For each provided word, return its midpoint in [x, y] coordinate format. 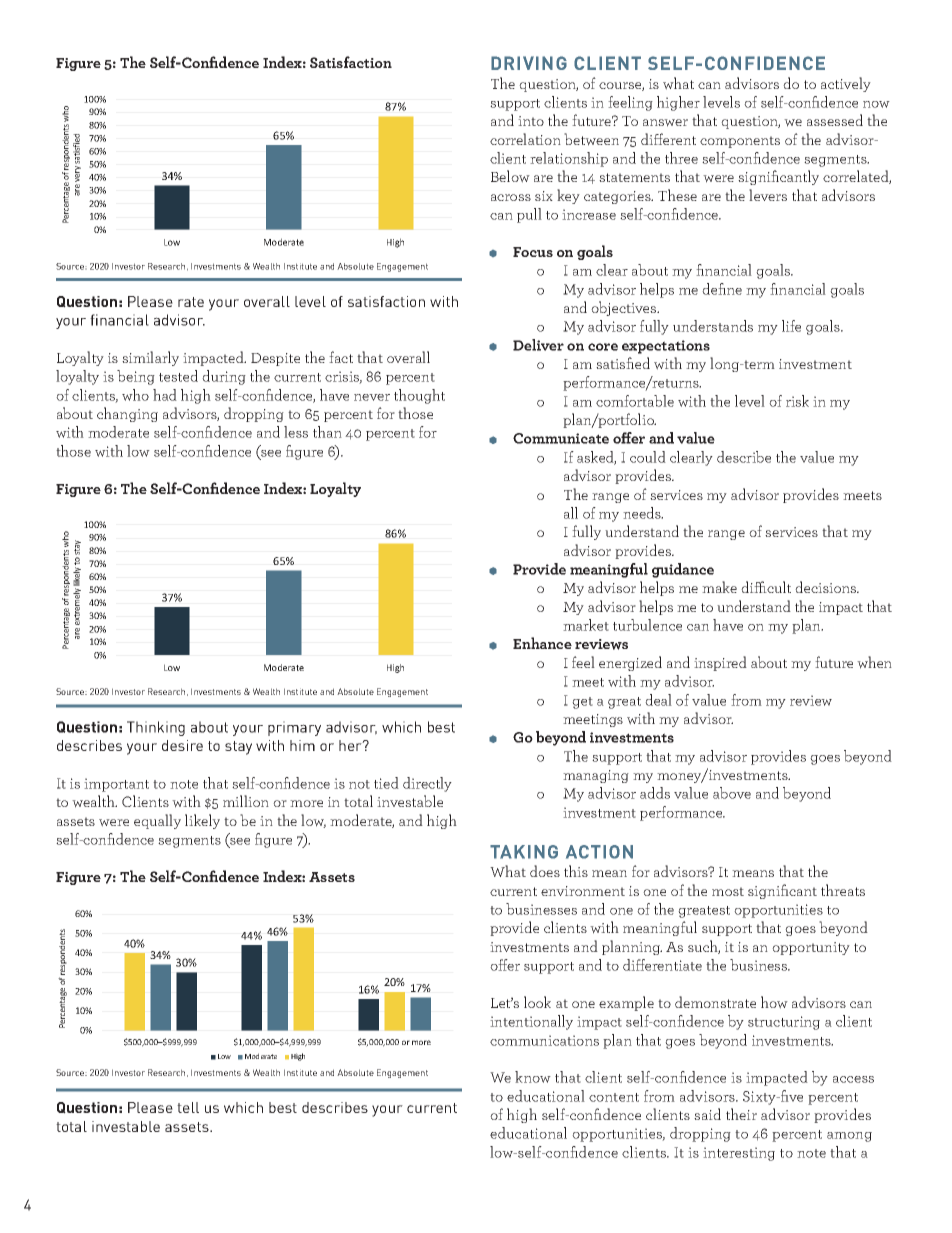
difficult [766, 587]
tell [188, 1107]
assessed [835, 120]
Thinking [156, 728]
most [728, 891]
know [533, 1077]
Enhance [542, 643]
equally [157, 821]
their [741, 1114]
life [791, 326]
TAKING [524, 852]
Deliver [538, 345]
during [224, 377]
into [531, 121]
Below [510, 176]
